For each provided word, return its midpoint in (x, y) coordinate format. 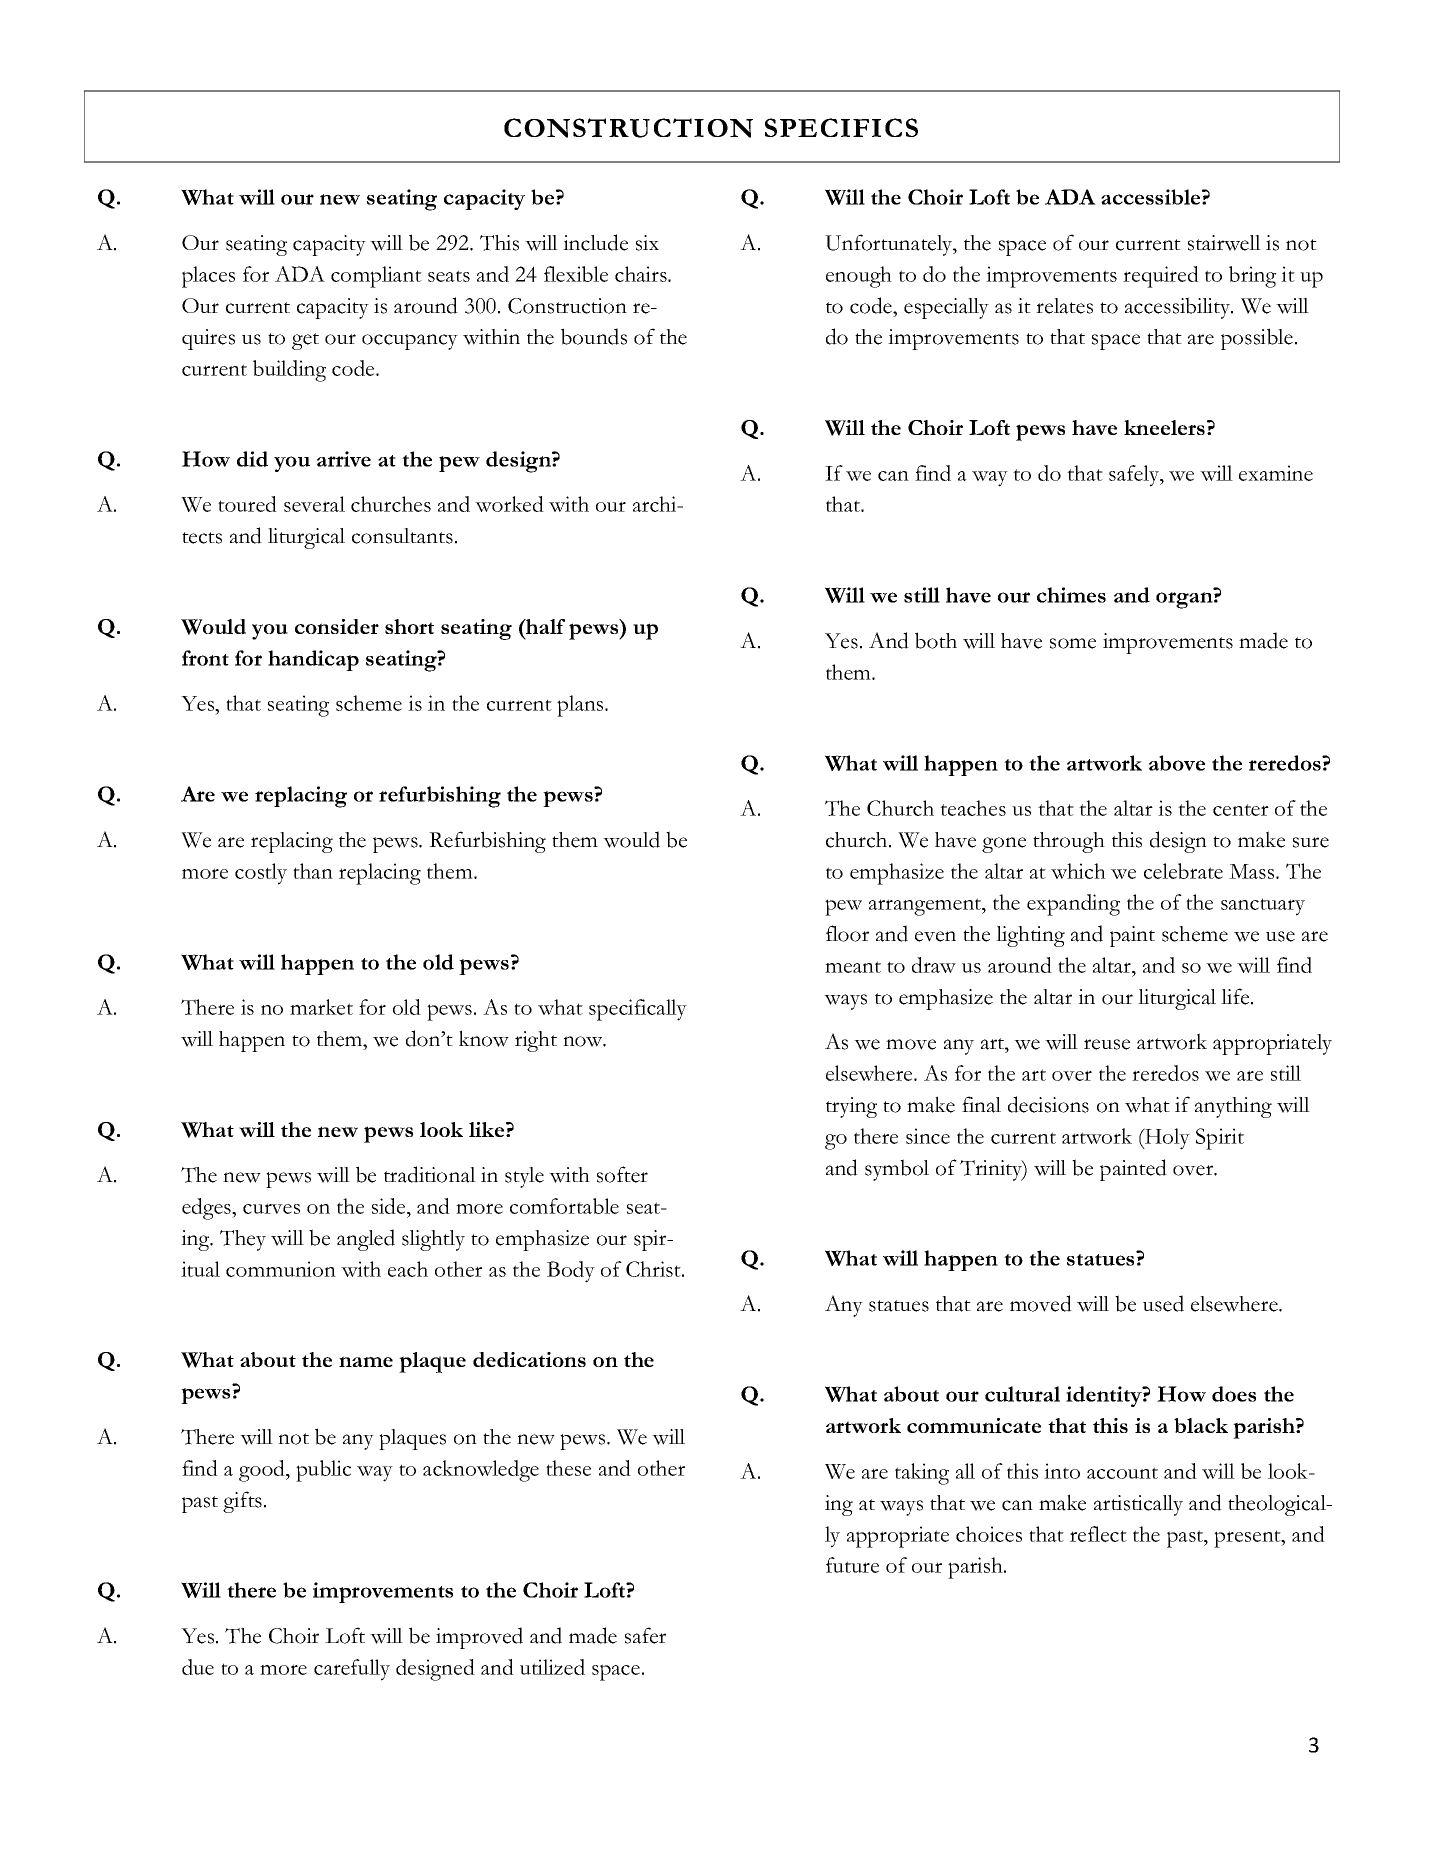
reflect (1098, 1534)
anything (1233, 1107)
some (1073, 643)
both (936, 640)
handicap (313, 660)
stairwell (1224, 243)
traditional (430, 1174)
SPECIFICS (841, 127)
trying (851, 1107)
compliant (376, 277)
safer (645, 1635)
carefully (352, 1670)
